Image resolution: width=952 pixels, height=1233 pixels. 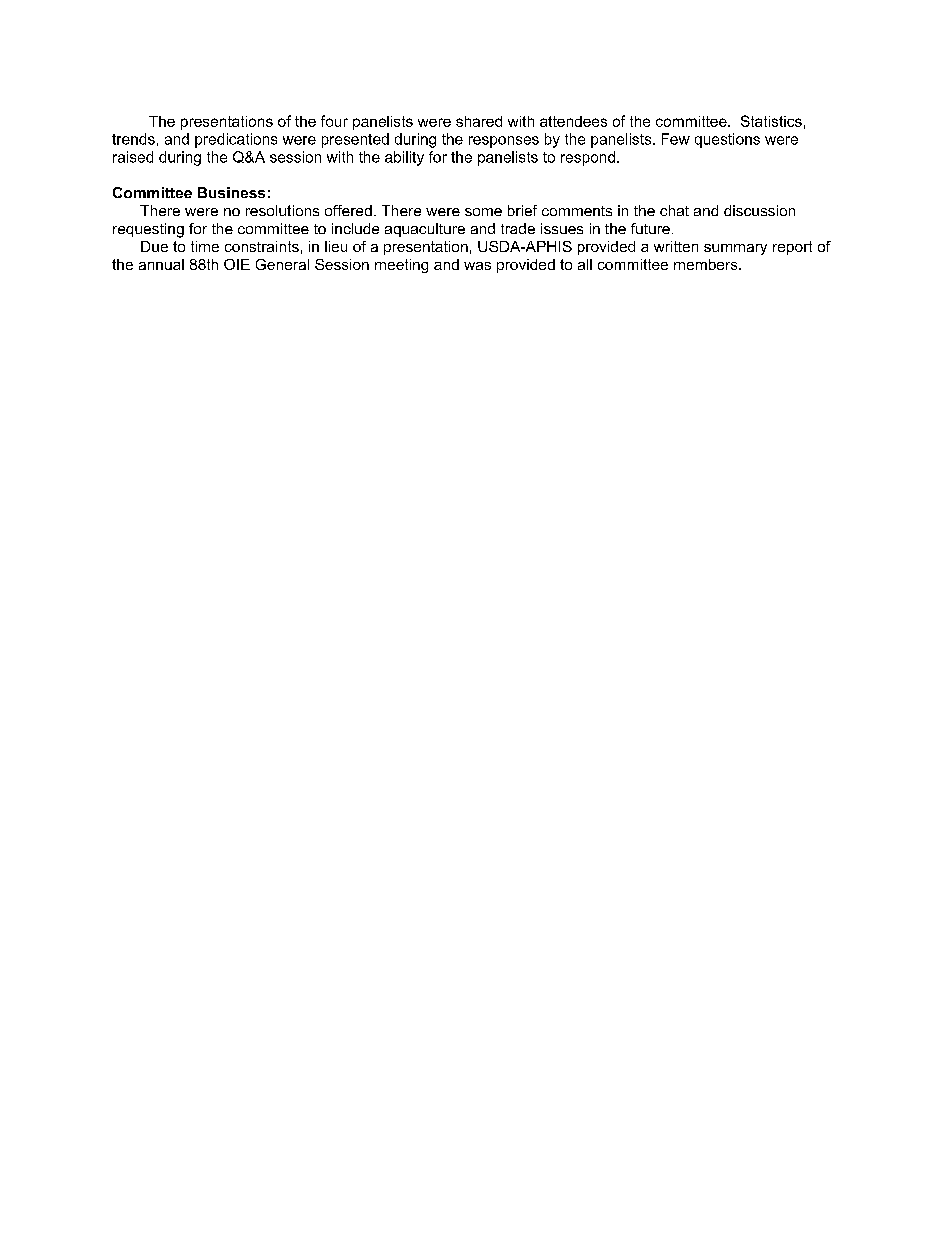 What do you see at coordinates (282, 210) in the screenshot?
I see `resolutions` at bounding box center [282, 210].
